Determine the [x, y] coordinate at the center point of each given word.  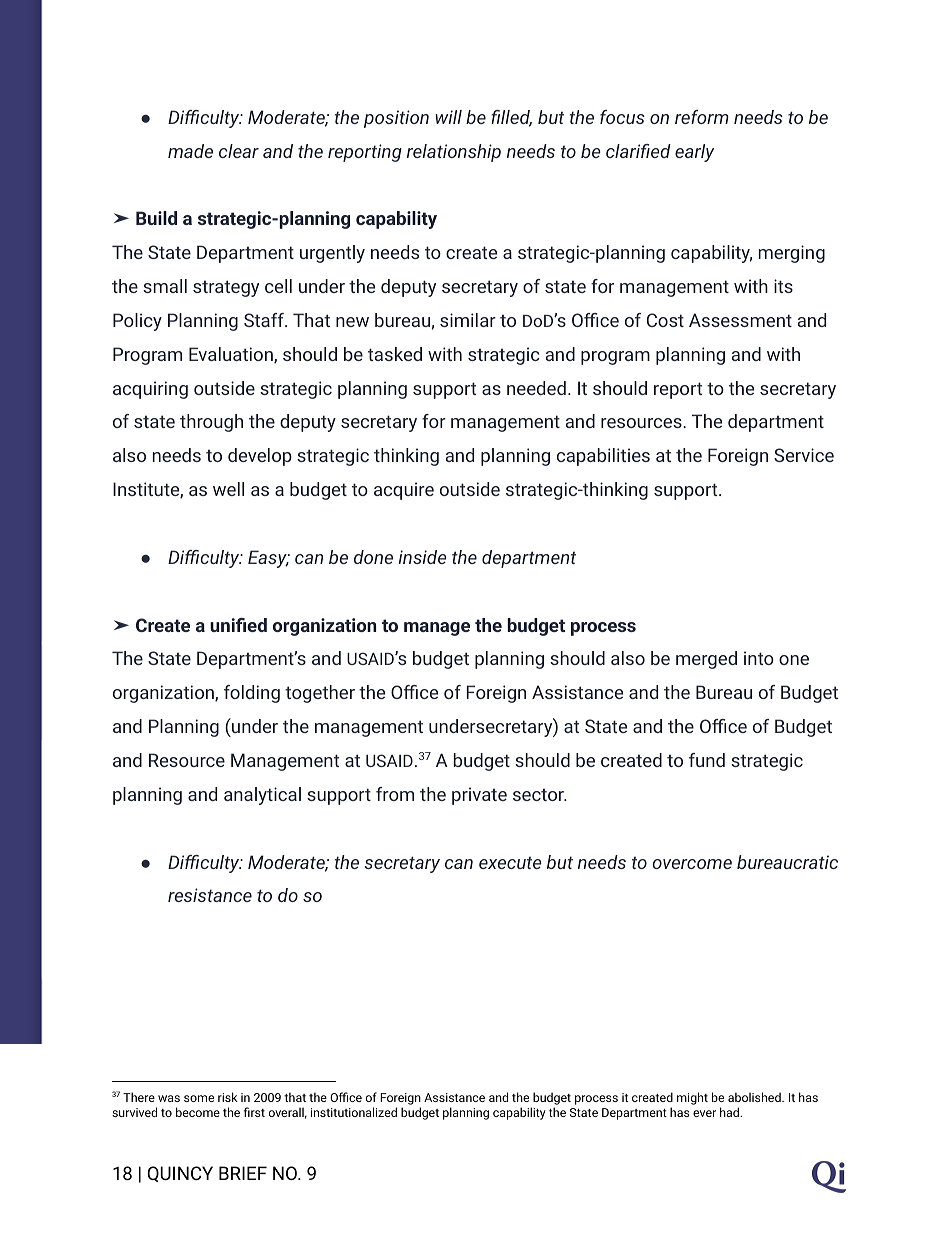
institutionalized [354, 1112]
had [731, 1112]
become [198, 1112]
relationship [454, 153]
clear [239, 151]
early [694, 153]
